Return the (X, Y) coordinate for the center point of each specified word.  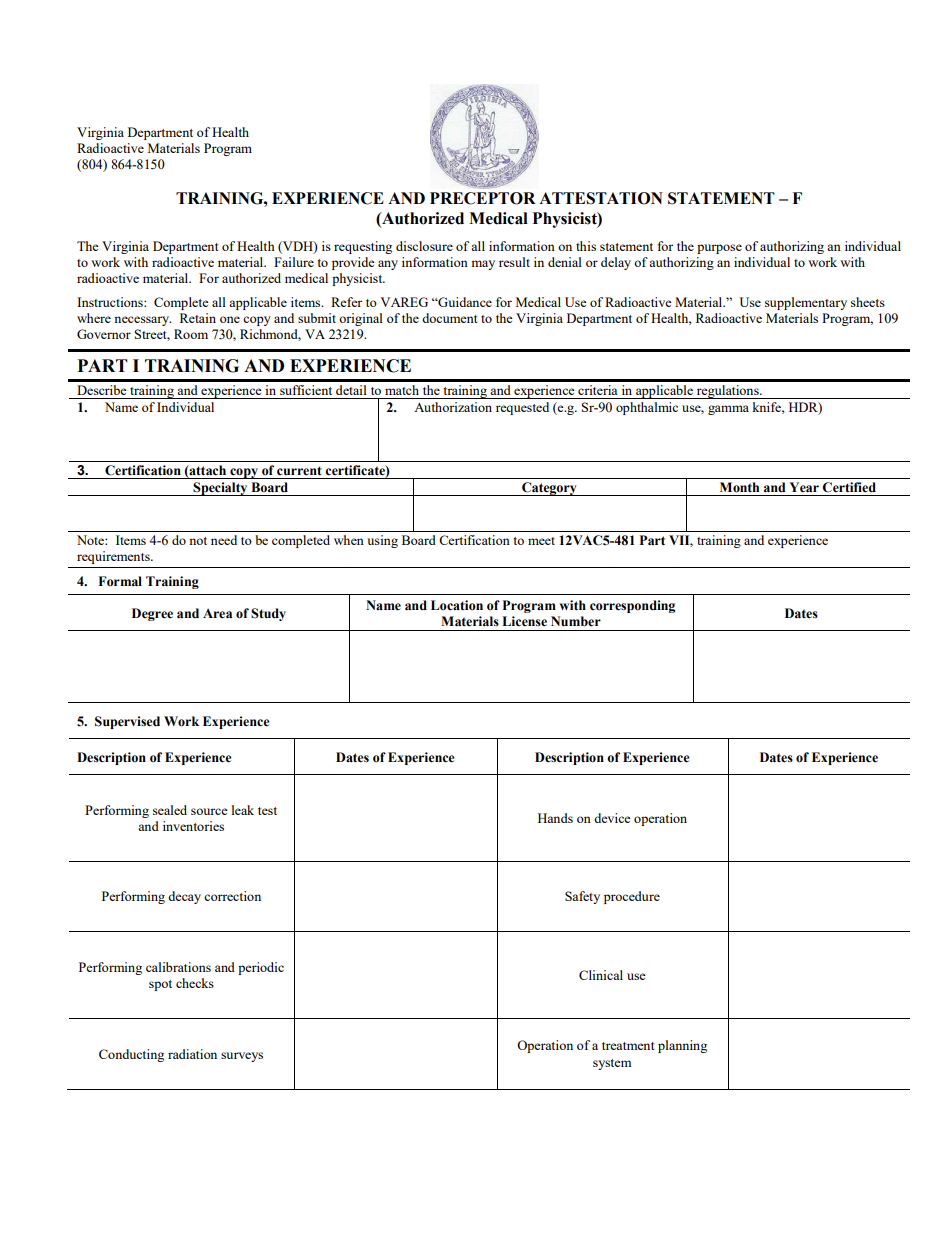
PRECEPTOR (483, 198)
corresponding (632, 606)
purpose (719, 249)
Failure (294, 262)
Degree (152, 614)
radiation (192, 1054)
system (612, 1064)
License (524, 621)
